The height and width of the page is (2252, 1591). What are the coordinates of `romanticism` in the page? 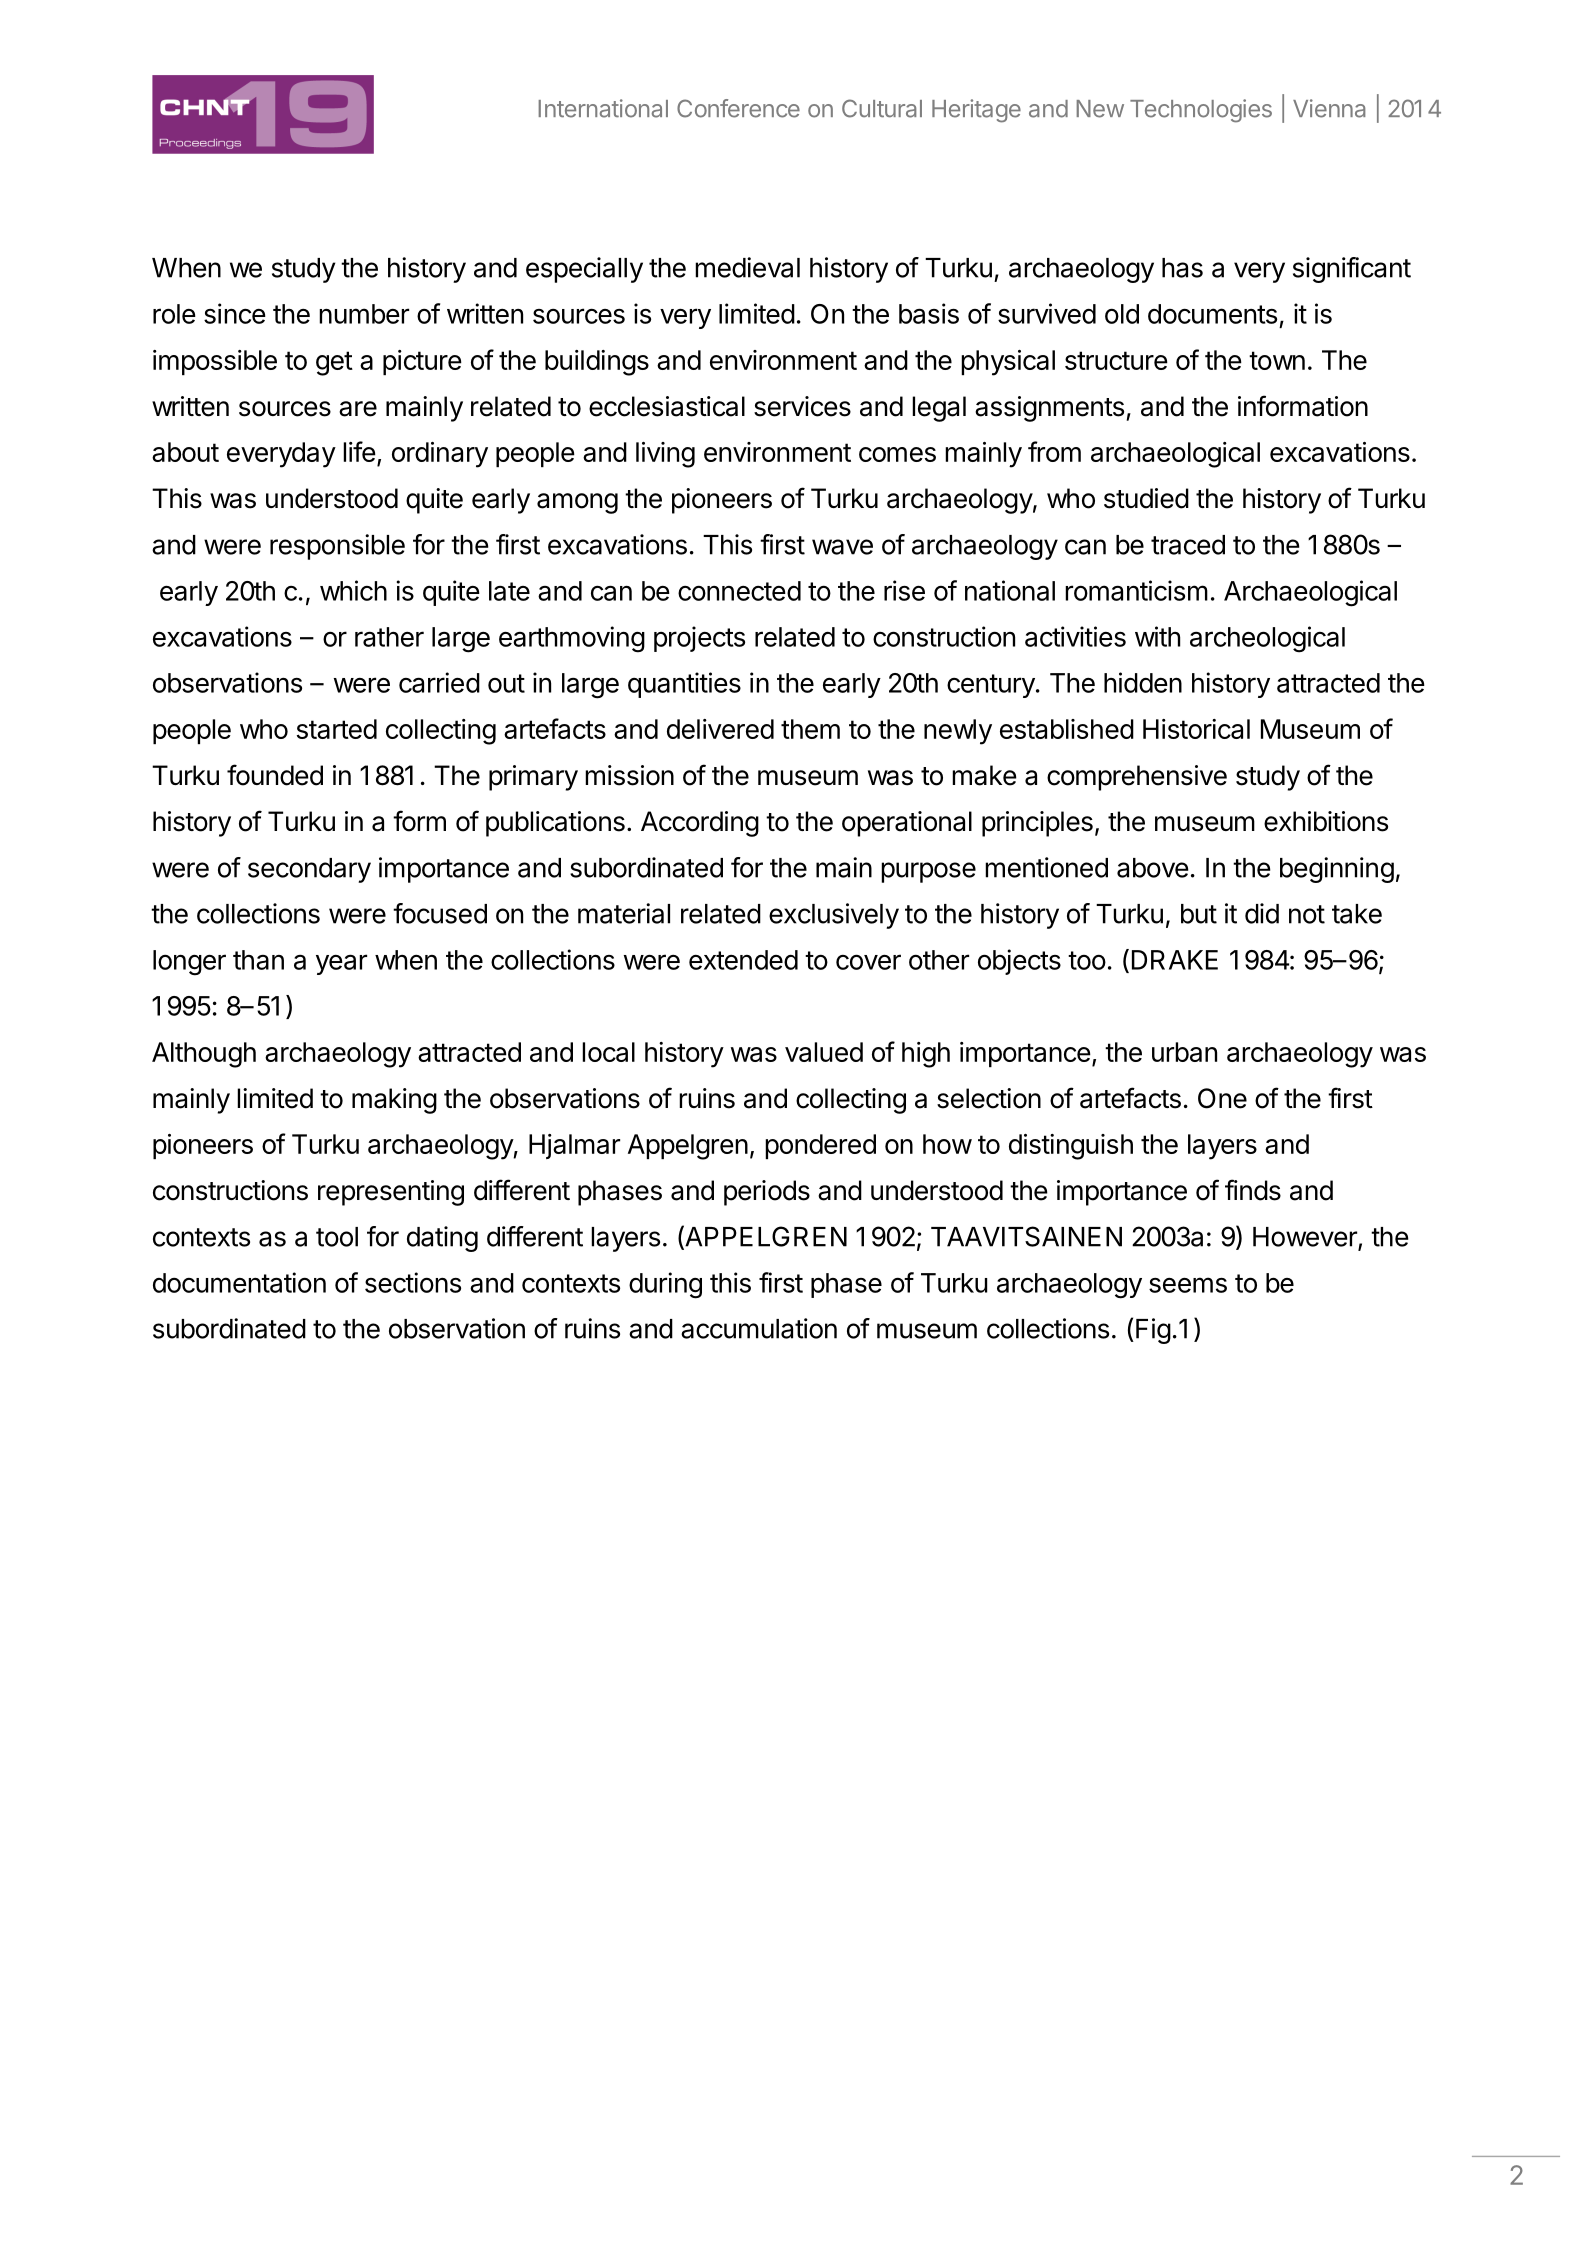 It's located at (1136, 590).
